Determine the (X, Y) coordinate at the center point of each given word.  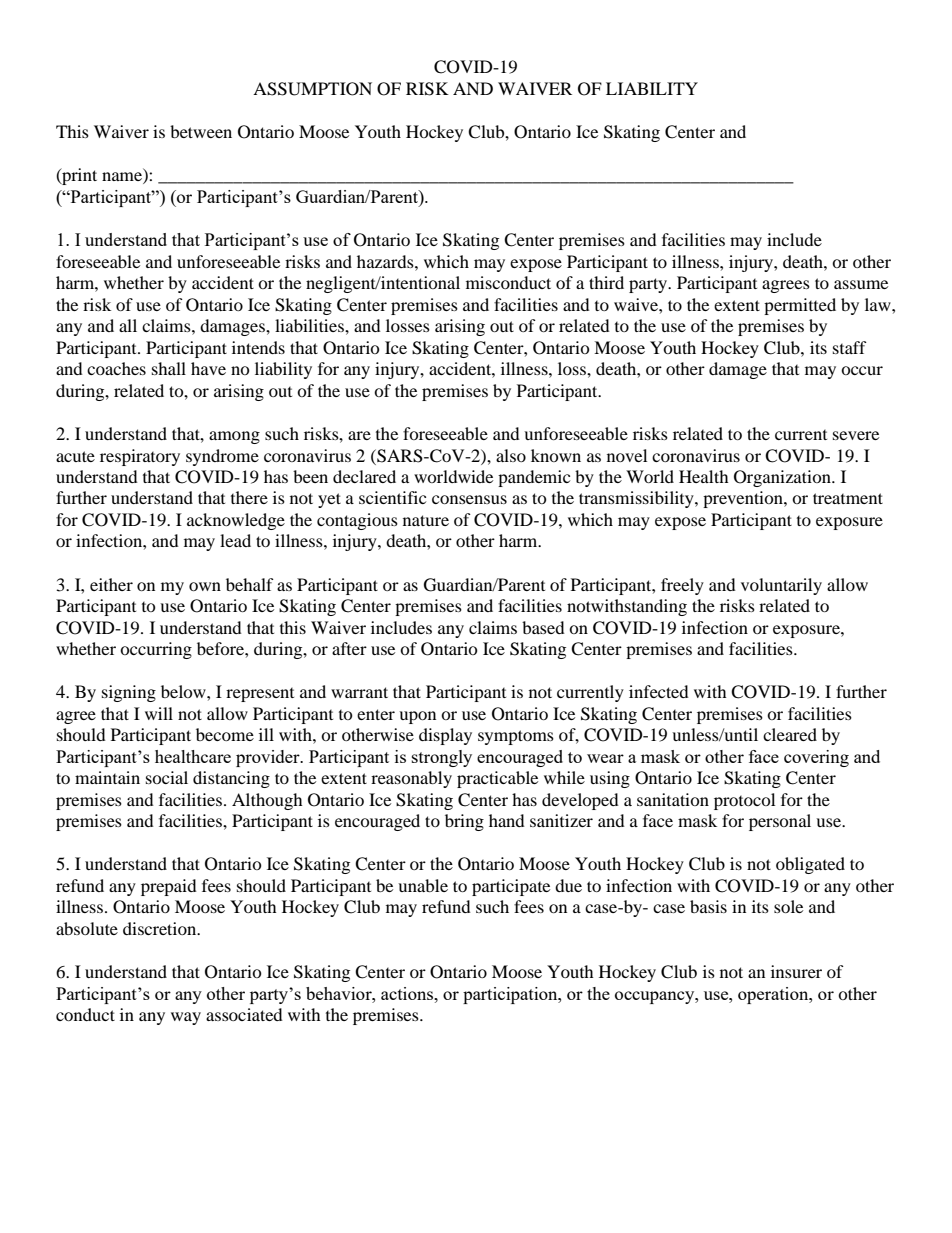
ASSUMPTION (312, 89)
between (201, 131)
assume (861, 284)
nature (426, 520)
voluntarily (781, 586)
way (186, 1018)
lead (235, 540)
